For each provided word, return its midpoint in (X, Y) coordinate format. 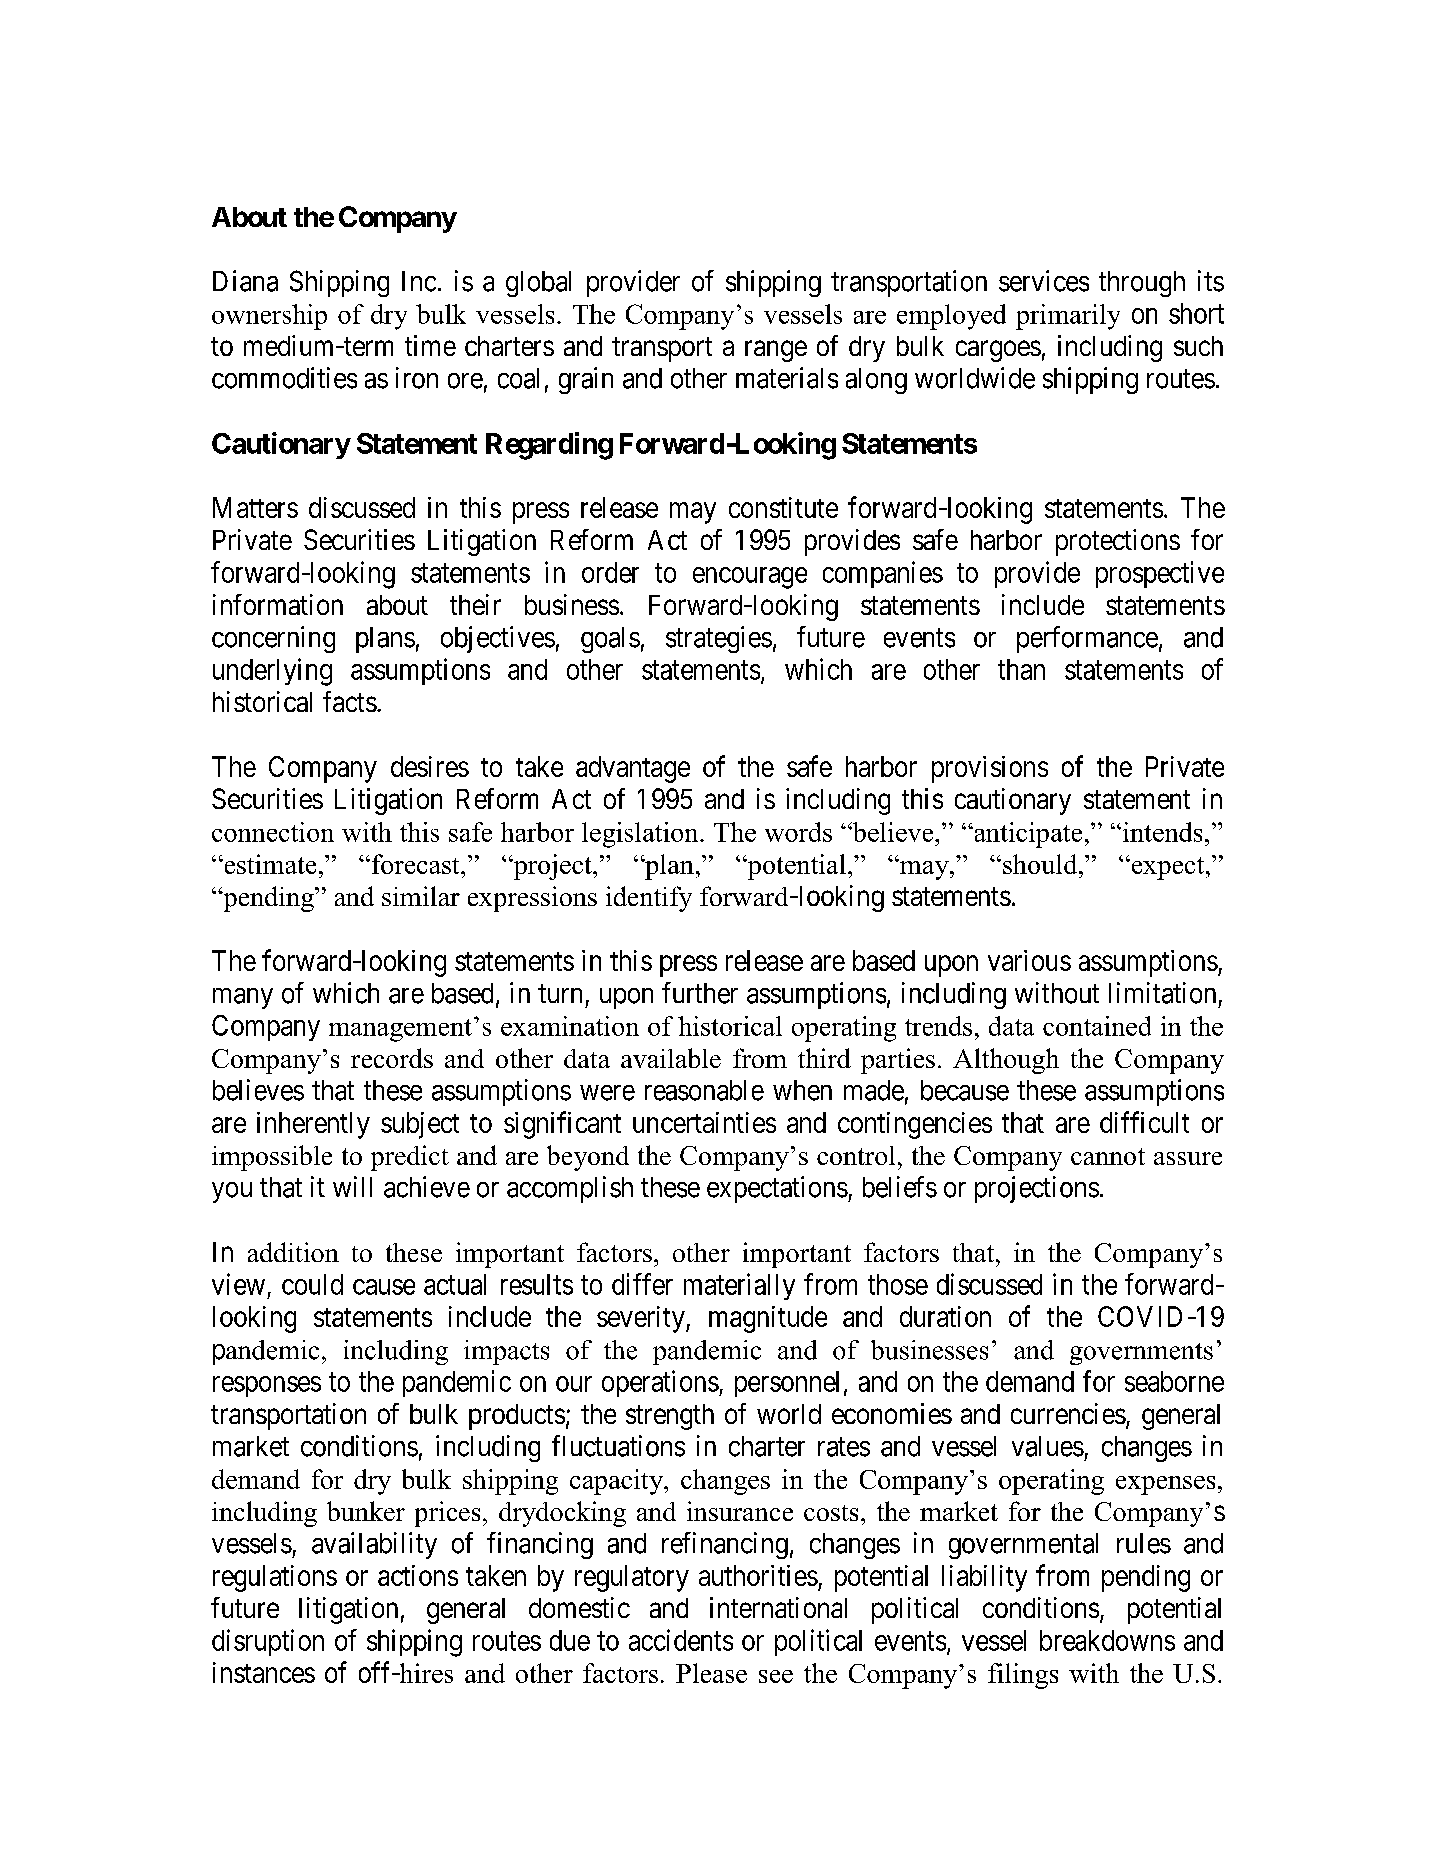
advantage (633, 769)
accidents (681, 1640)
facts (350, 701)
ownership (269, 317)
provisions (990, 769)
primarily (1068, 317)
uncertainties (704, 1122)
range (776, 351)
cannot (1108, 1156)
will (352, 1186)
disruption (268, 1642)
